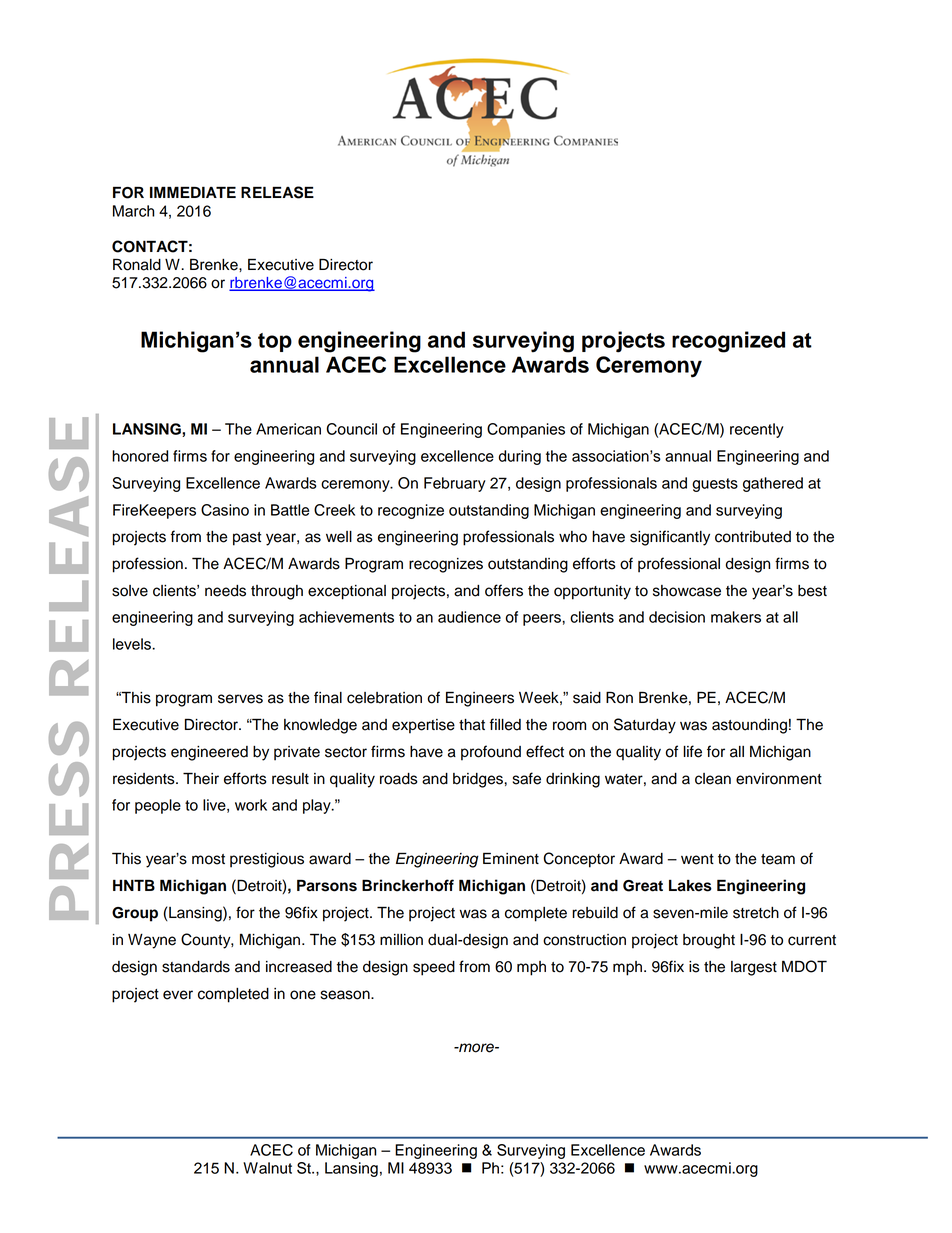 Image resolution: width=952 pixels, height=1233 pixels. Describe the element at coordinates (196, 967) in the image. I see `standards` at that location.
